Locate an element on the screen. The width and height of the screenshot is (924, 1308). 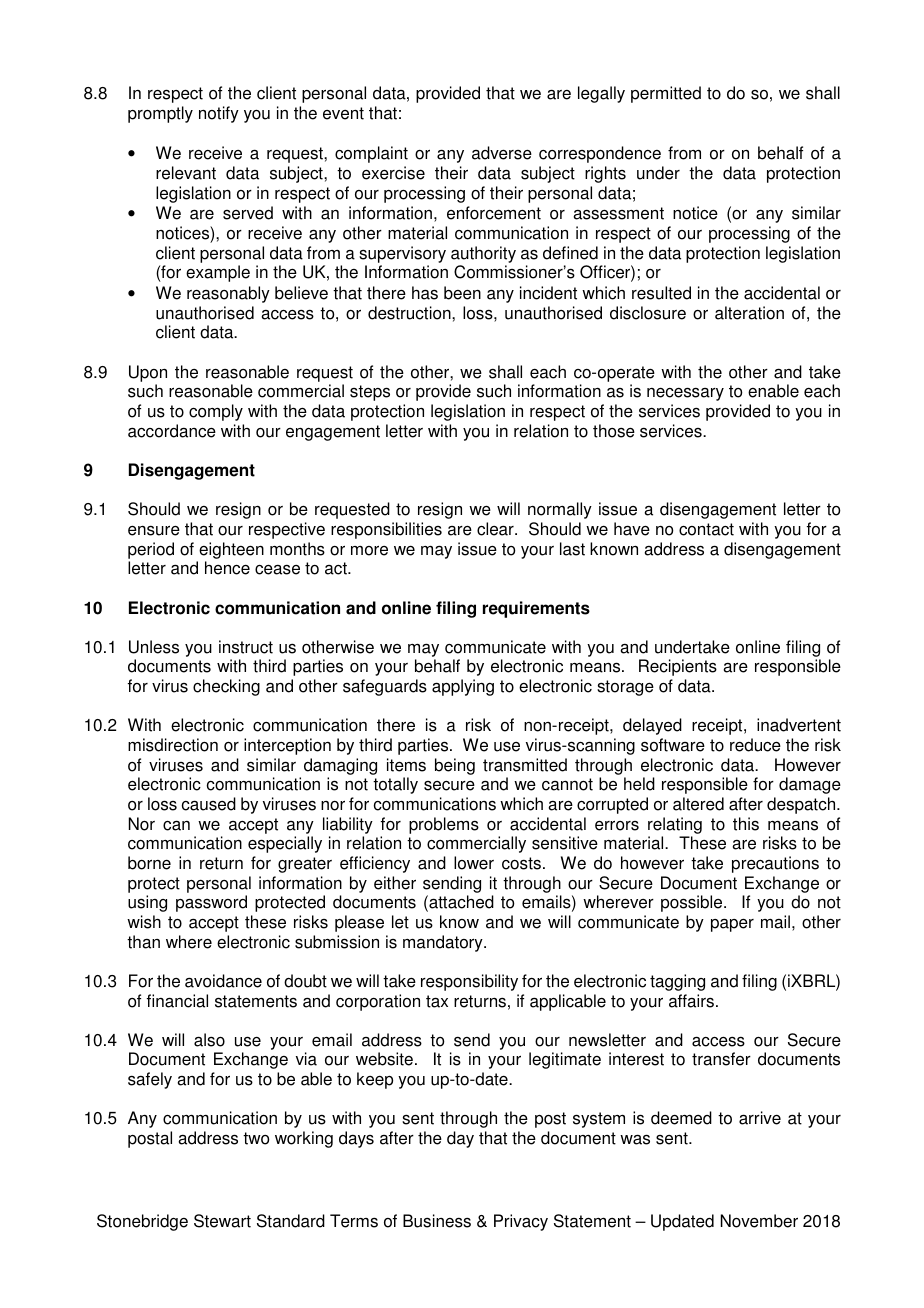
permitted is located at coordinates (666, 94).
